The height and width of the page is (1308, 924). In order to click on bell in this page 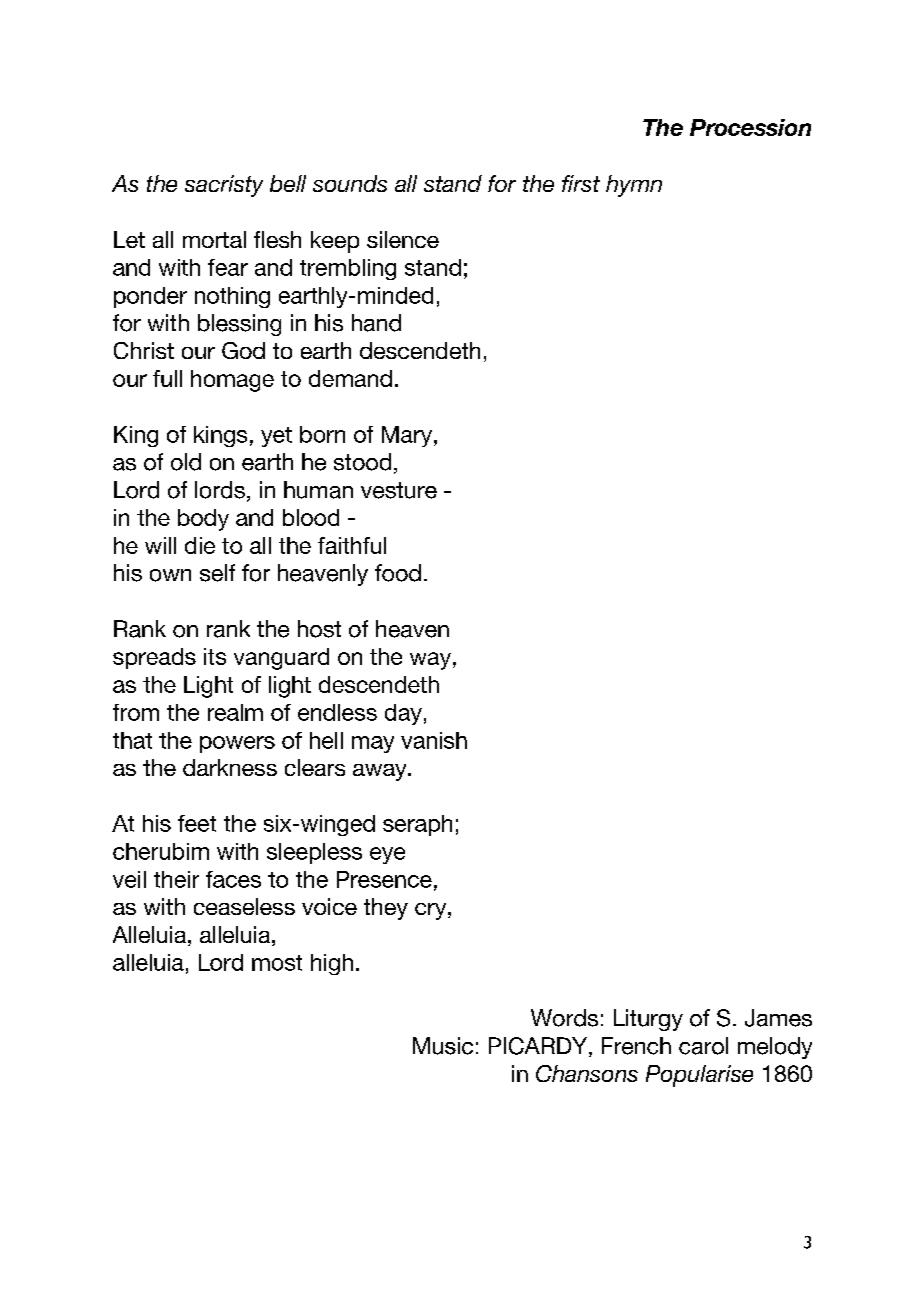, I will do `click(288, 183)`.
